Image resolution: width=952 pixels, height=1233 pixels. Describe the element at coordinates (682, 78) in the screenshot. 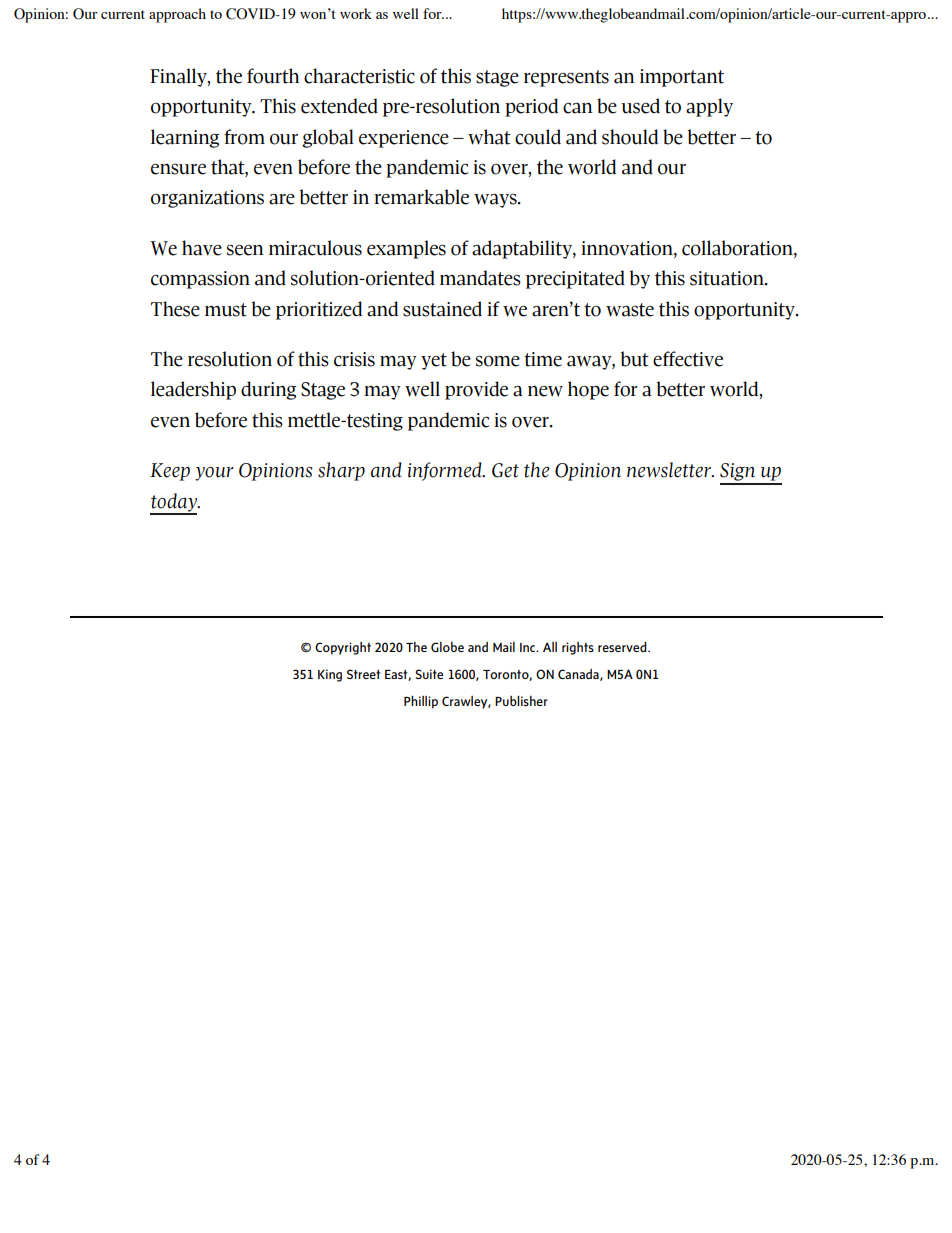

I see `important` at that location.
